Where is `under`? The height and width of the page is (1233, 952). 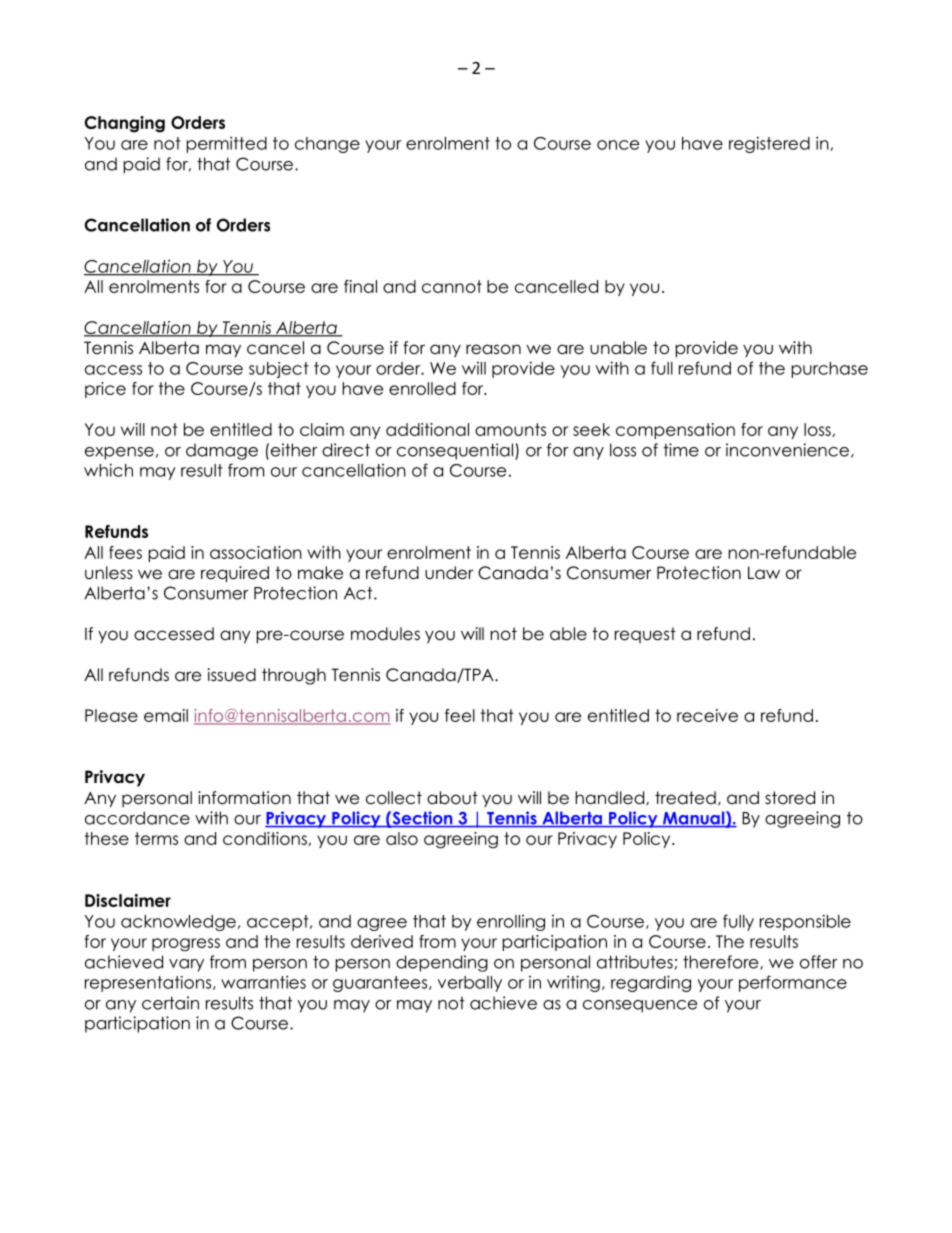 under is located at coordinates (449, 573).
